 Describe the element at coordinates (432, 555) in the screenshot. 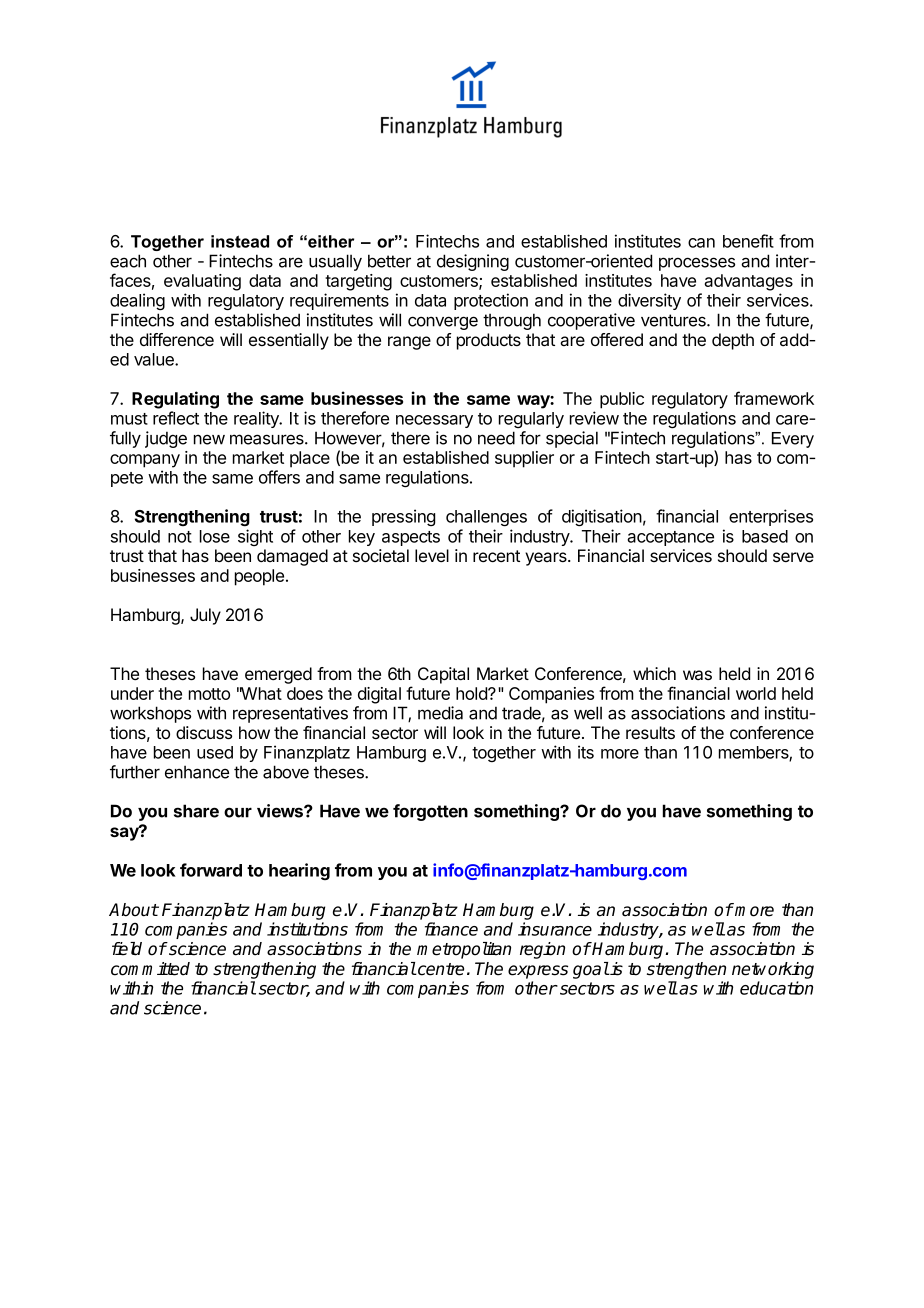

I see `level` at that location.
